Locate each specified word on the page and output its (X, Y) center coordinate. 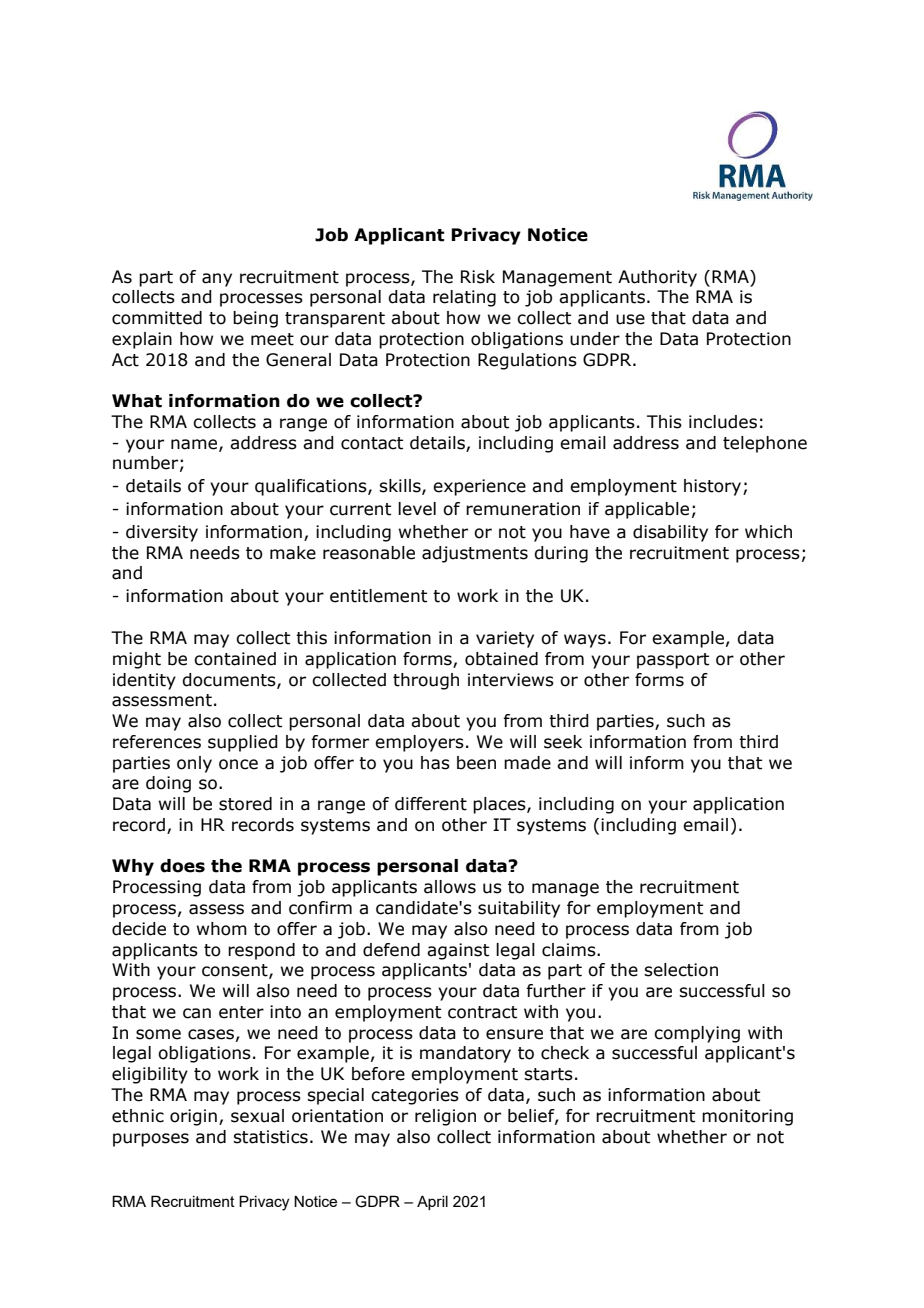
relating (464, 298)
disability (670, 533)
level (417, 509)
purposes (151, 1140)
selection (681, 970)
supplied (243, 743)
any (217, 280)
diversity (162, 533)
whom (221, 929)
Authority (657, 278)
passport (673, 661)
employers (419, 743)
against (458, 951)
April (432, 1202)
